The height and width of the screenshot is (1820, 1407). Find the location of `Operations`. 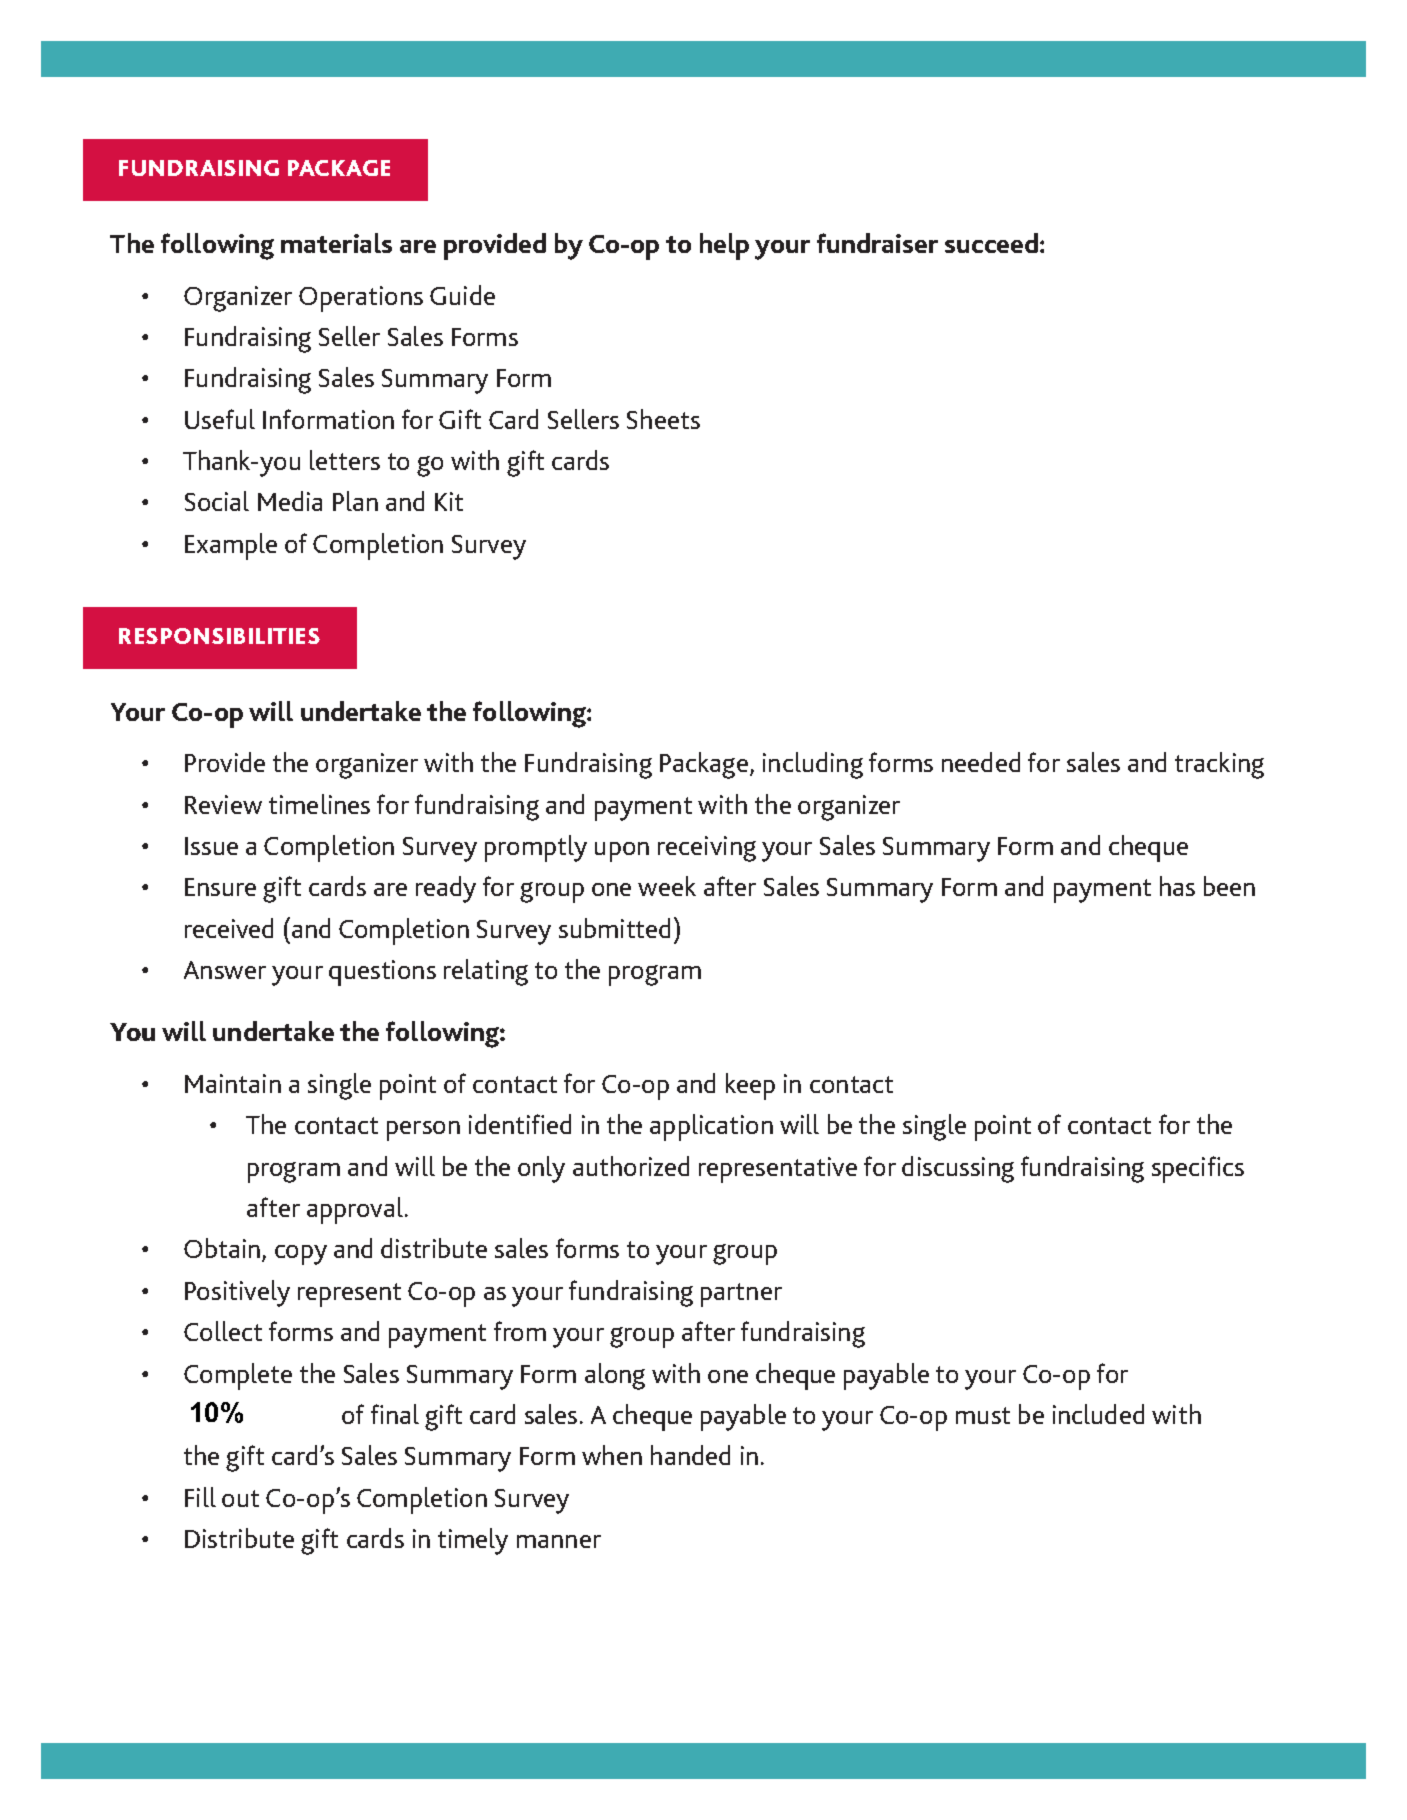

Operations is located at coordinates (361, 299).
